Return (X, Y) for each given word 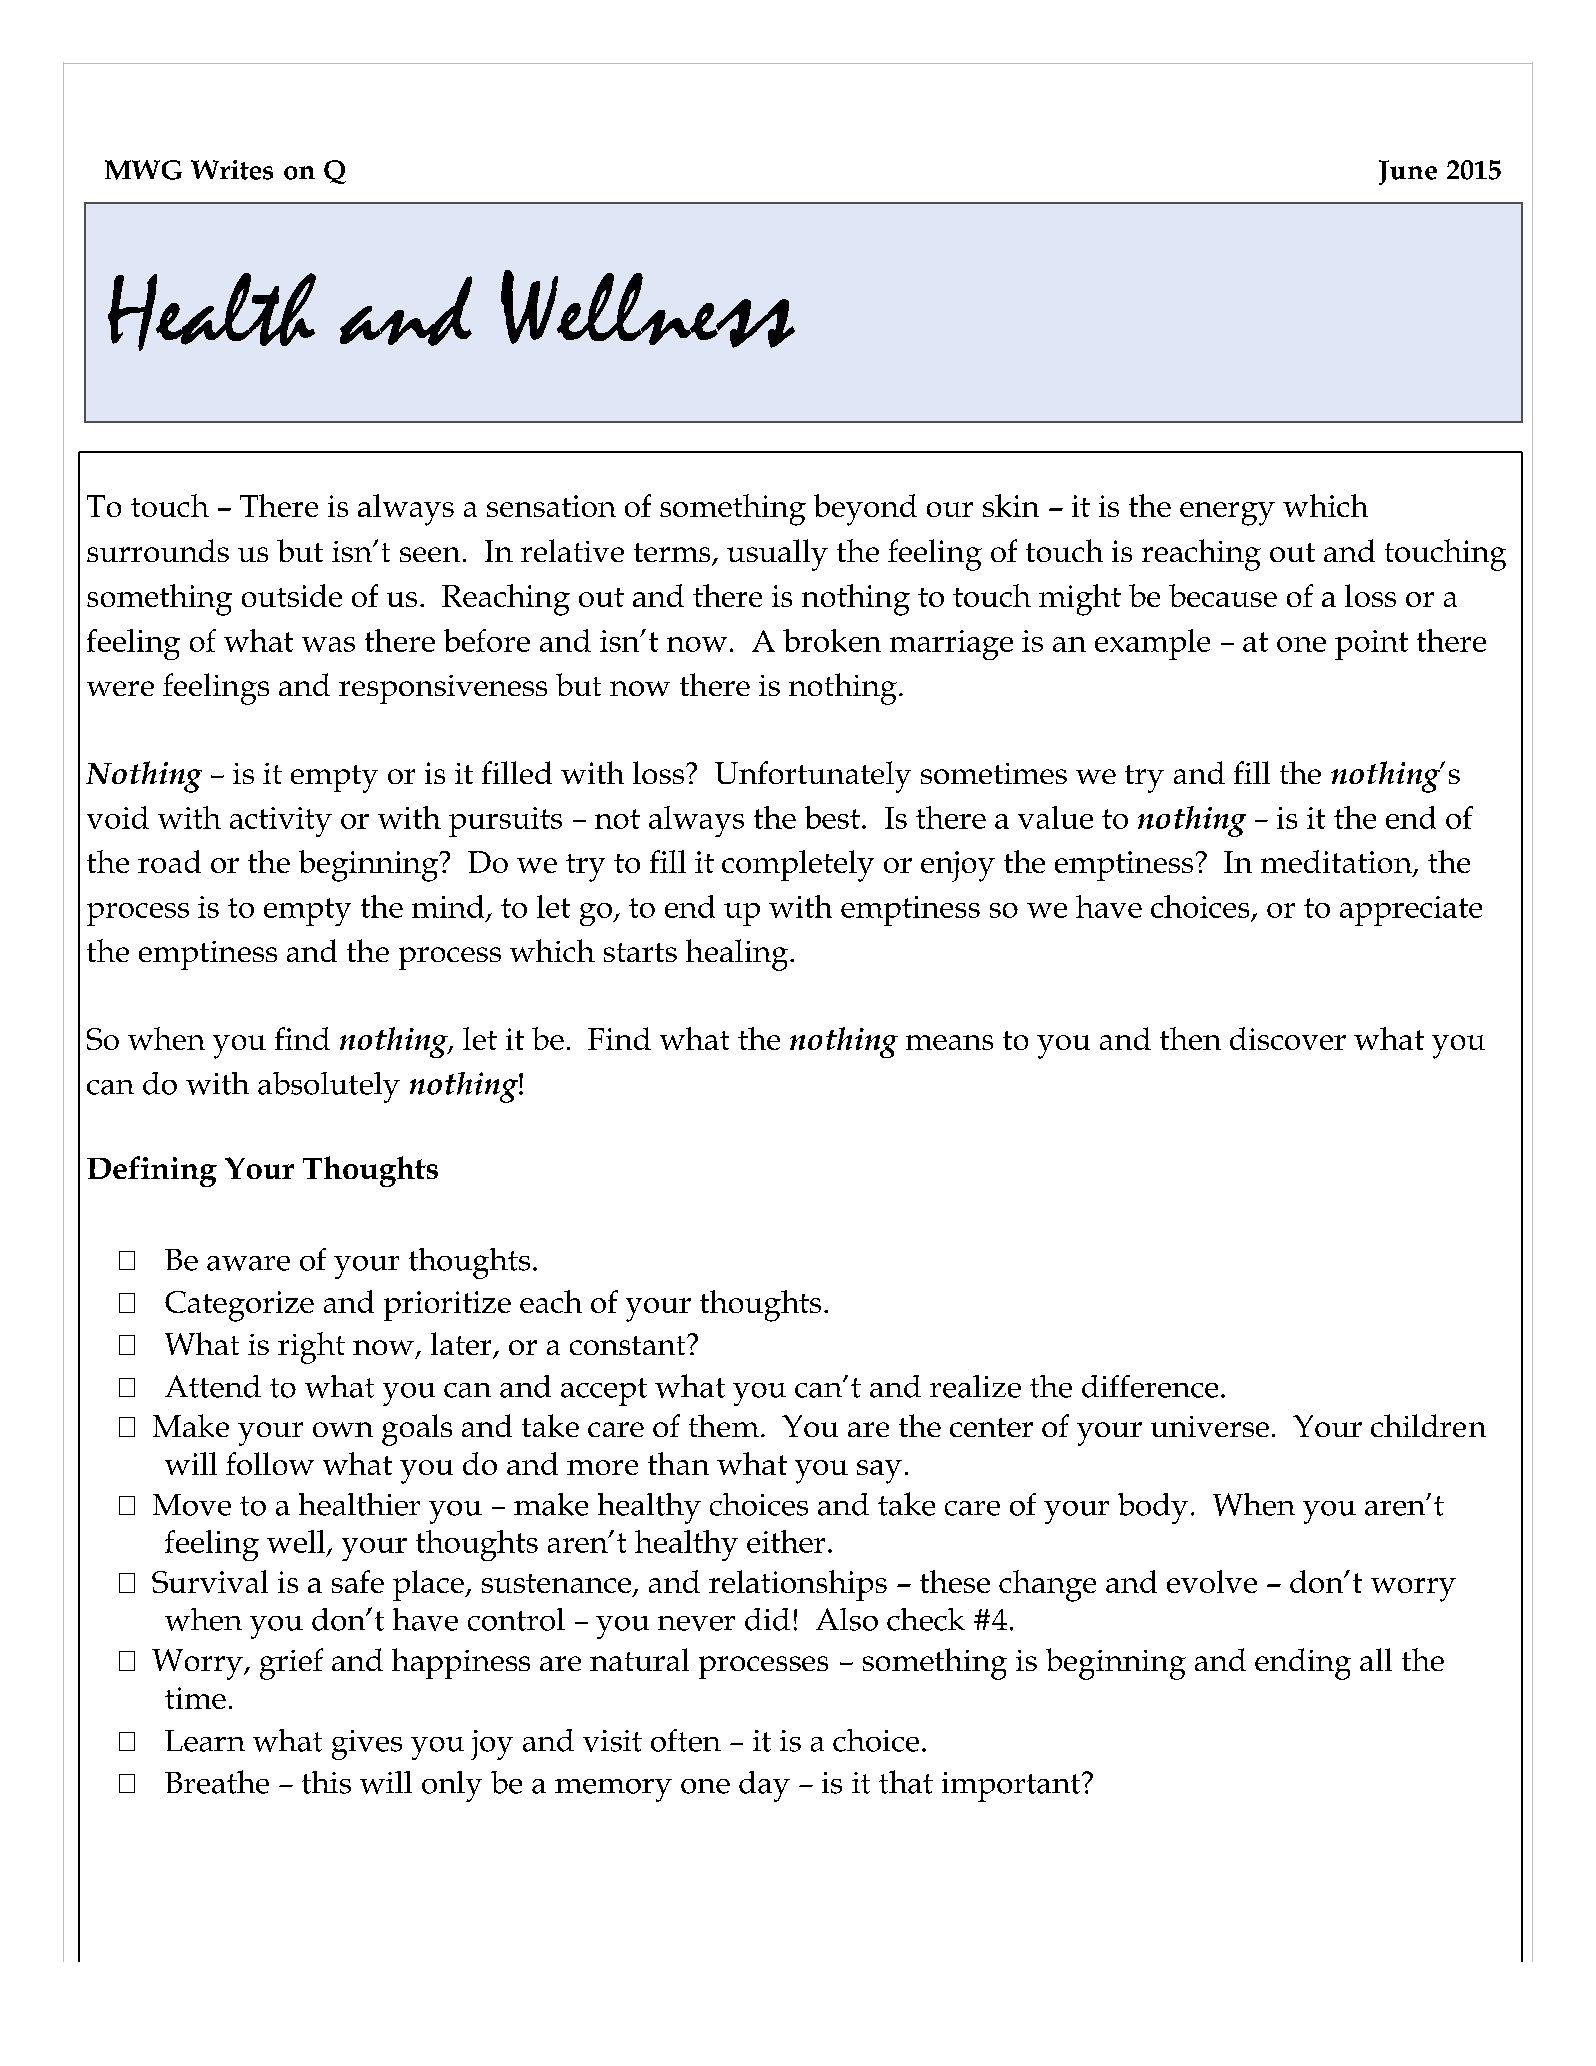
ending (1303, 1664)
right (311, 1348)
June (1408, 172)
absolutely (329, 1087)
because (1223, 595)
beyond (865, 510)
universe (1210, 1426)
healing (738, 955)
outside (292, 595)
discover (1288, 1038)
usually (777, 555)
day (764, 1786)
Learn (205, 1741)
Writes (232, 170)
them (724, 1425)
